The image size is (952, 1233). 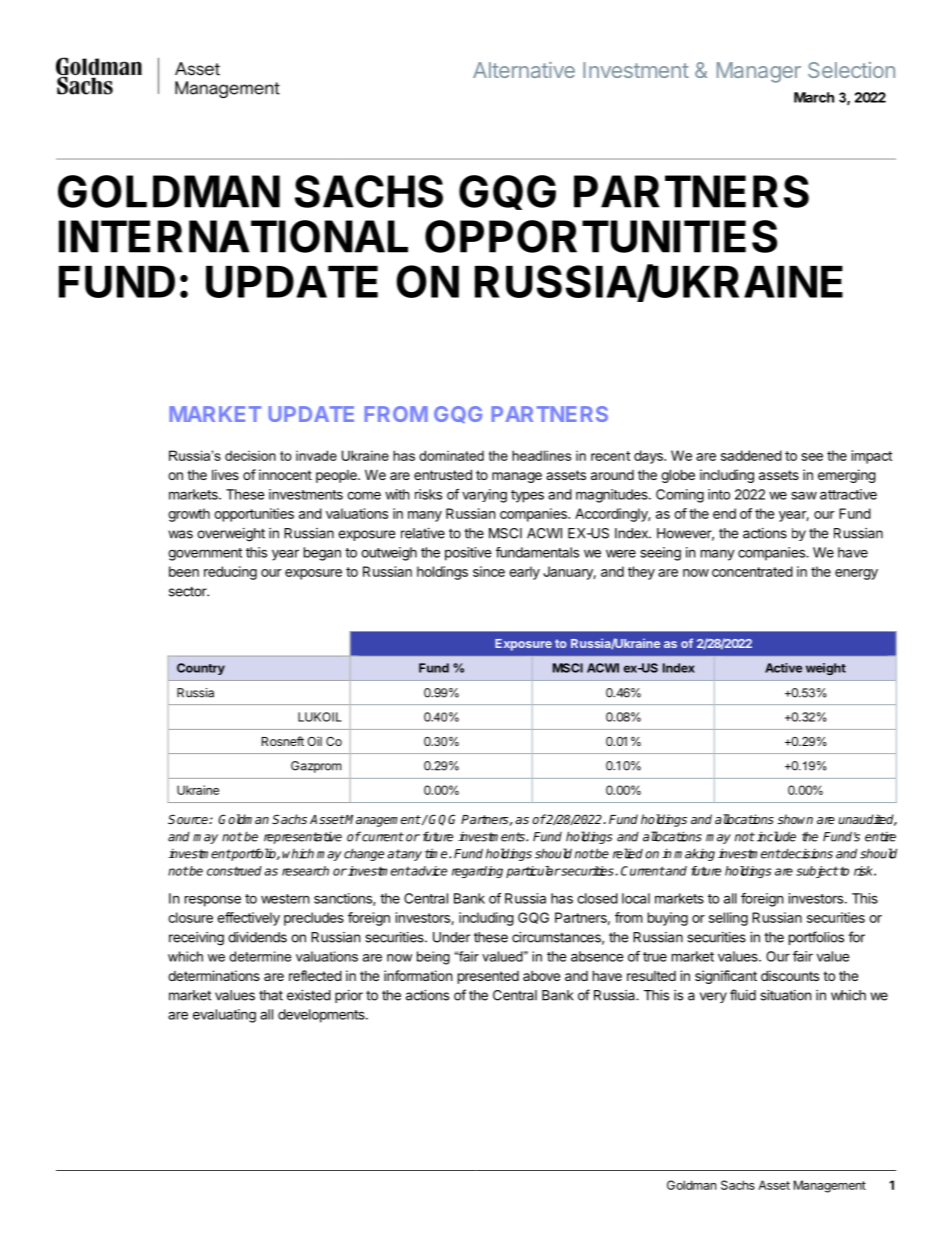 I want to click on invade, so click(x=316, y=455).
